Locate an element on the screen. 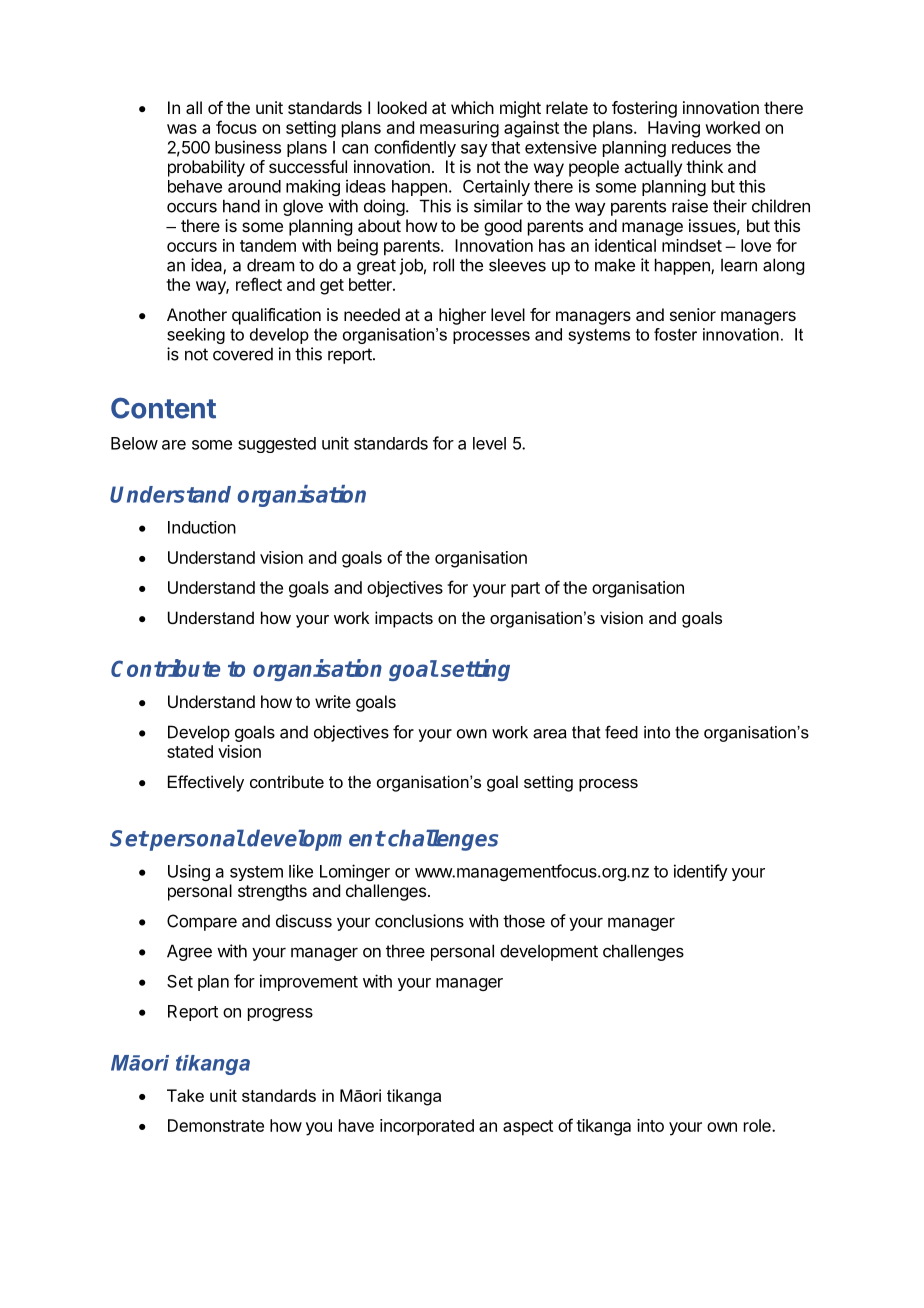  measuring is located at coordinates (459, 129).
